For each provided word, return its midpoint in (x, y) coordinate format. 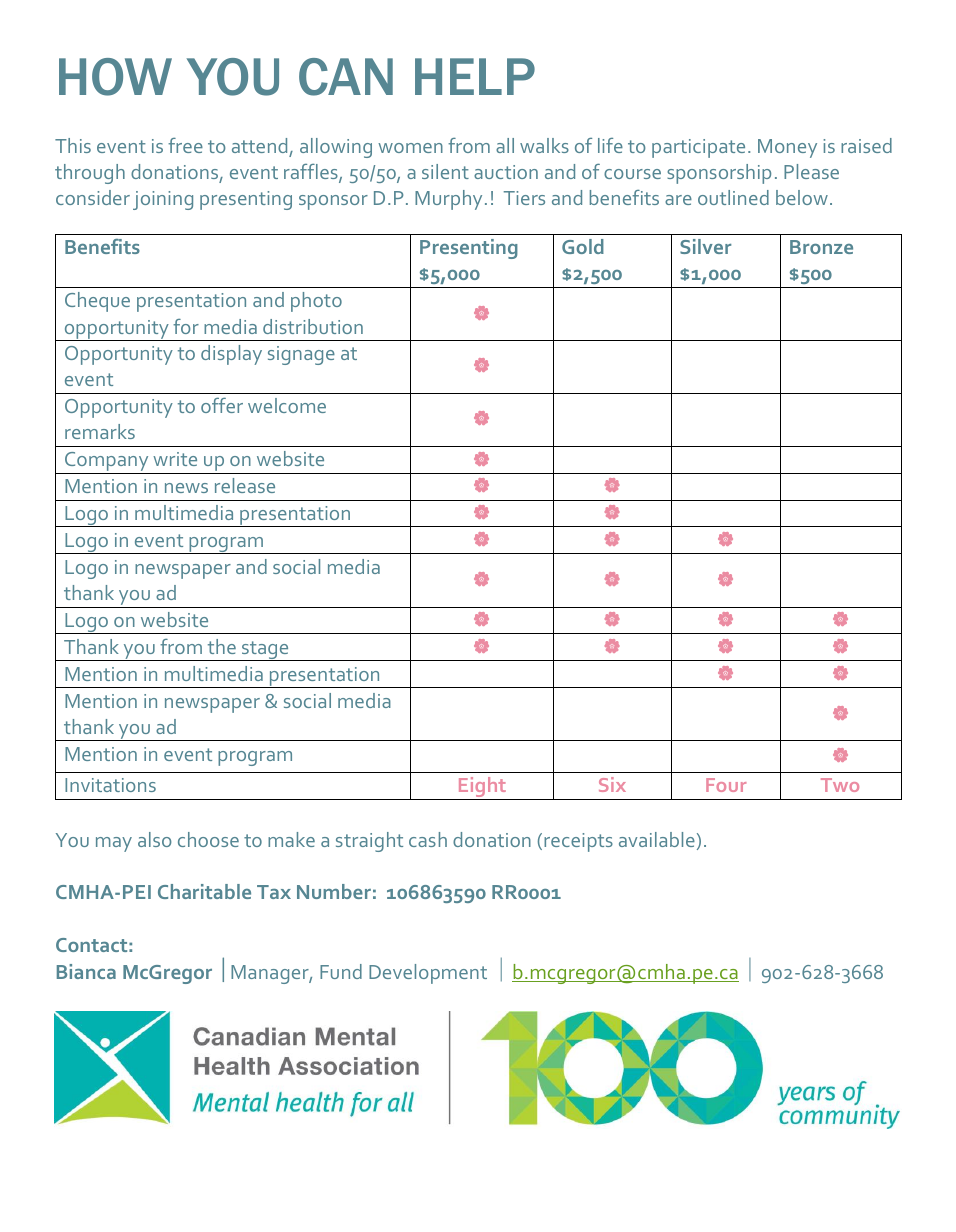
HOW (115, 77)
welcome (287, 405)
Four (726, 785)
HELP (475, 76)
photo (316, 302)
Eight (482, 788)
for (186, 326)
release (245, 485)
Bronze (821, 247)
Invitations (110, 785)
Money (787, 148)
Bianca (86, 971)
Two (840, 785)
